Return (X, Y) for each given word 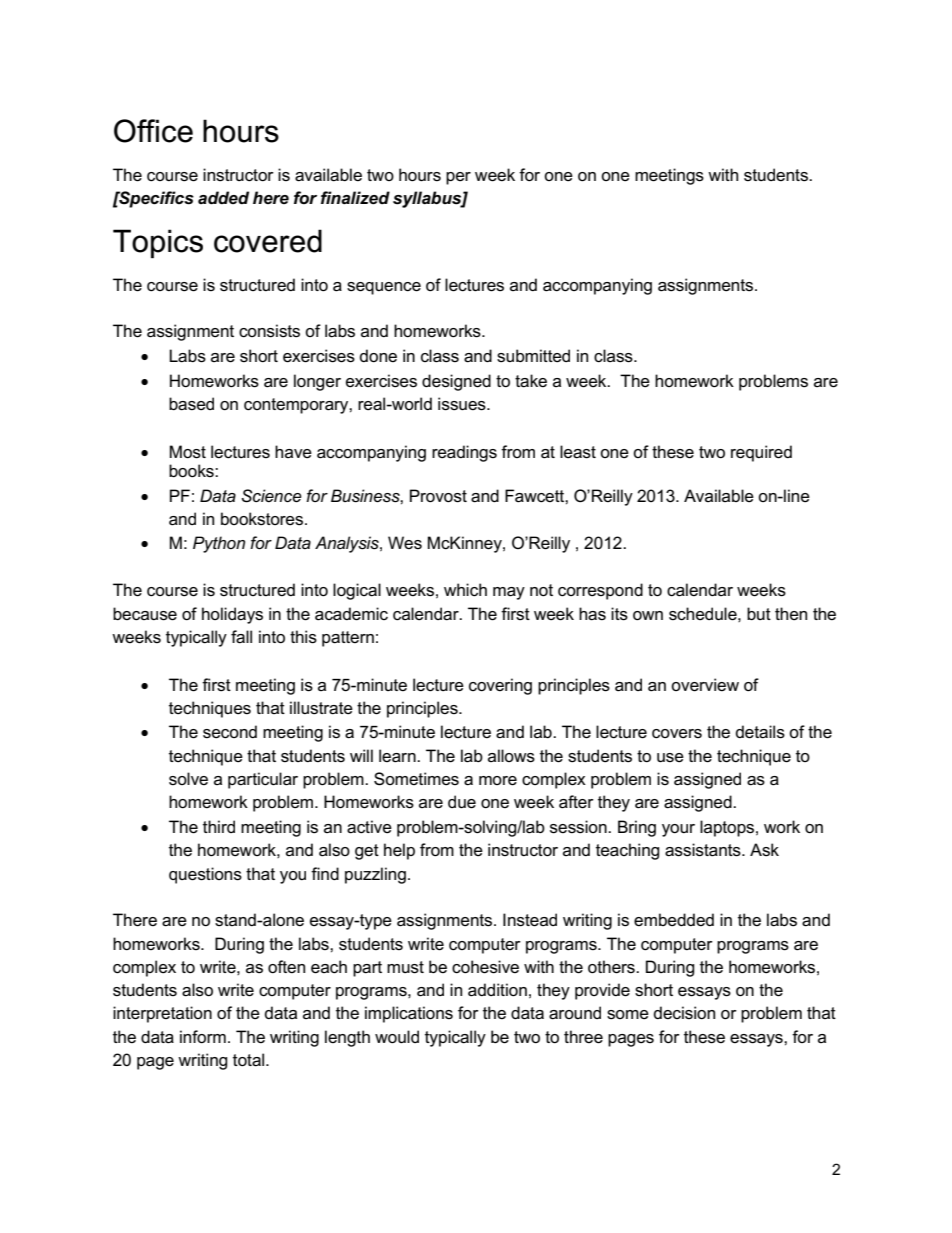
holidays (232, 615)
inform (203, 1037)
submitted (533, 356)
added (223, 198)
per (458, 178)
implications (409, 1014)
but (759, 613)
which (465, 590)
